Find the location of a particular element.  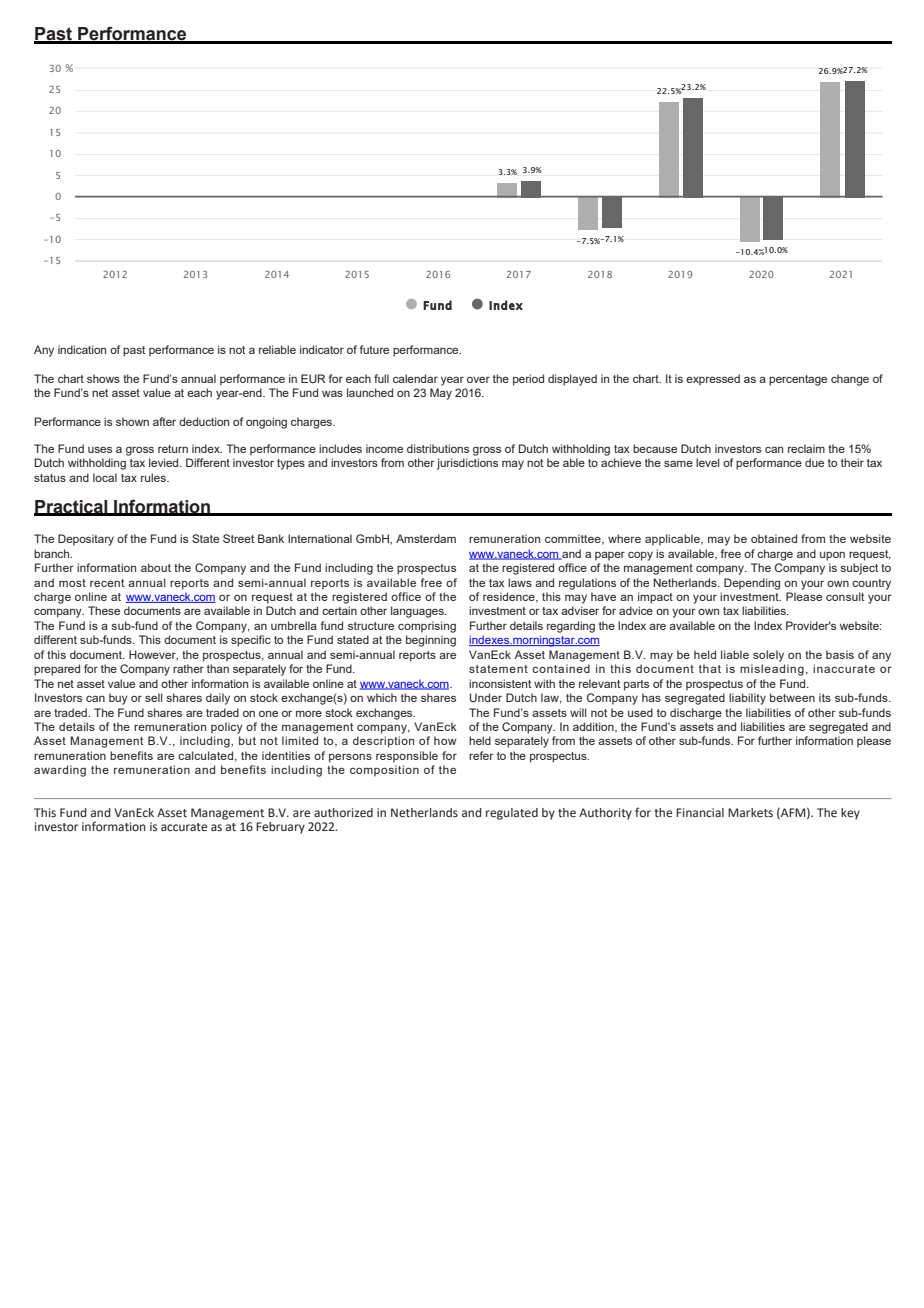

percentage is located at coordinates (798, 380).
